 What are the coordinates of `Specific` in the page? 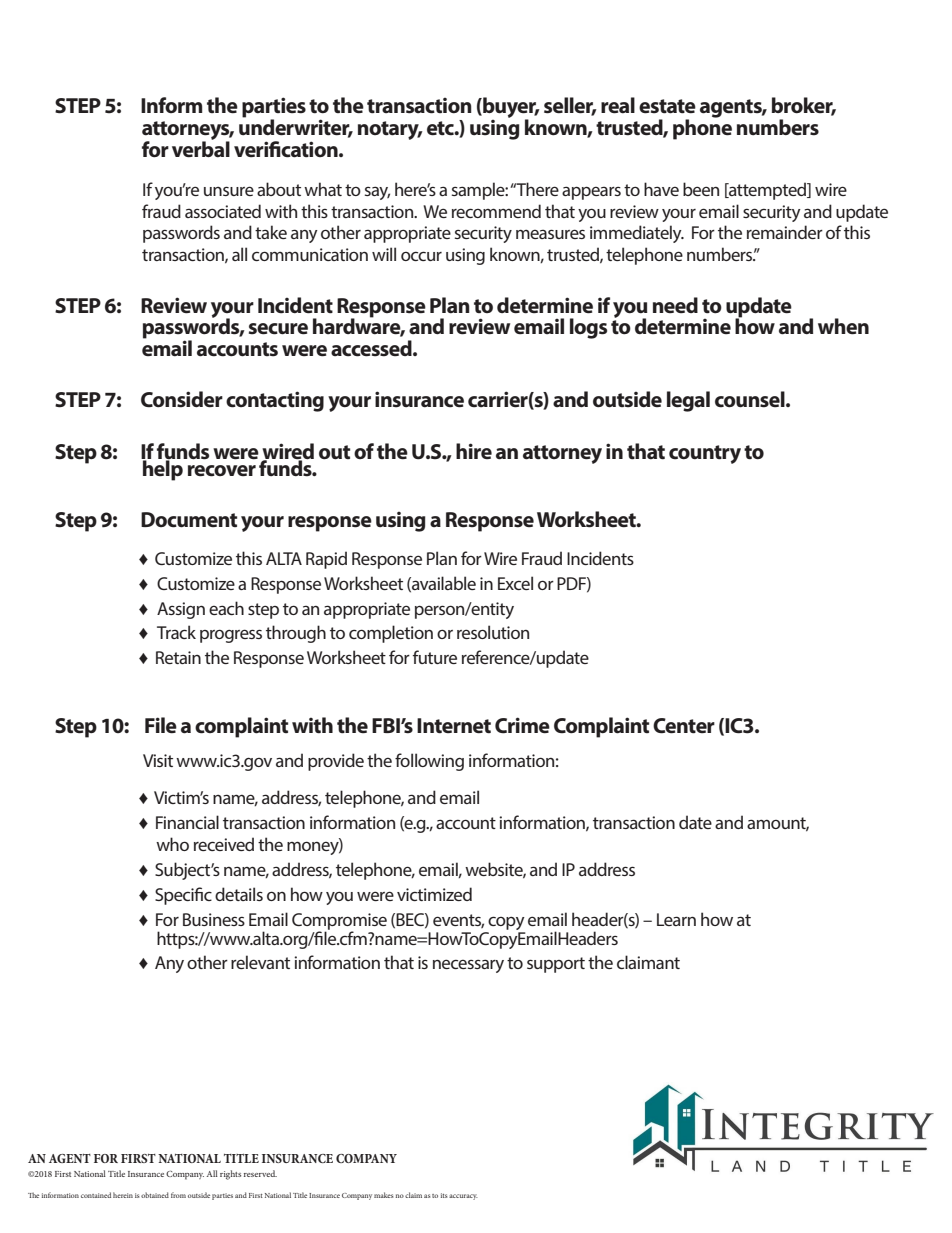 It's located at (183, 896).
